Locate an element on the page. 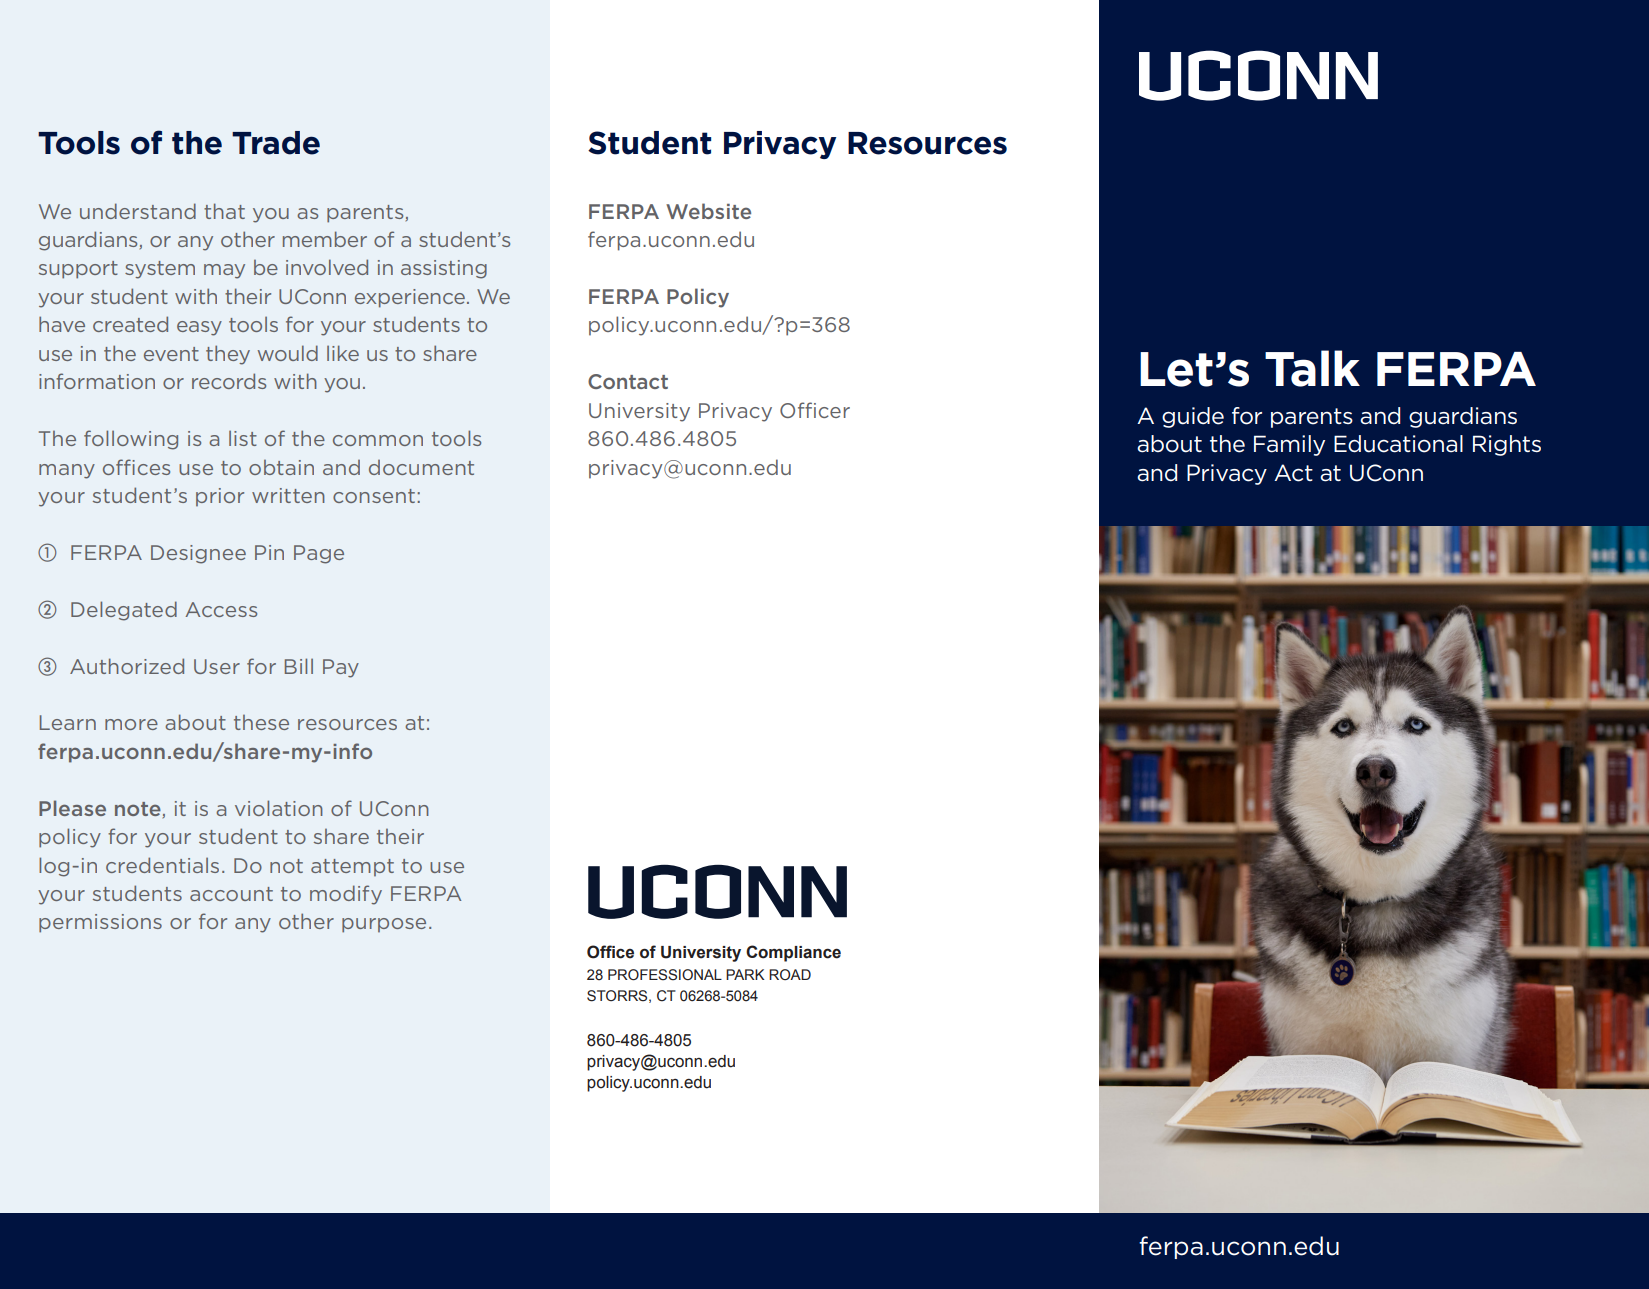 The width and height of the image is (1649, 1289). permissions is located at coordinates (100, 923).
